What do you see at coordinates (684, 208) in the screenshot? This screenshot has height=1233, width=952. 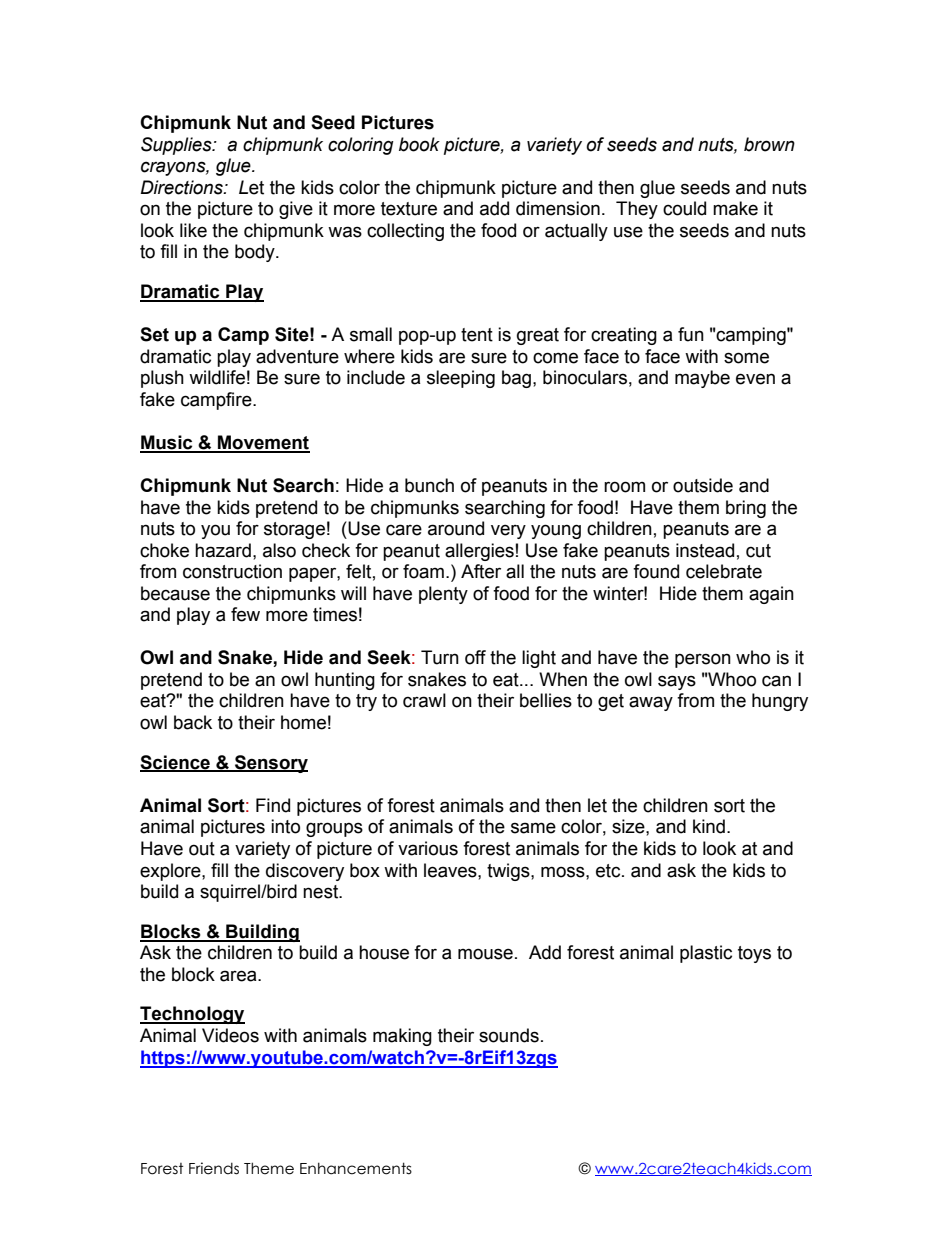 I see `could` at bounding box center [684, 208].
